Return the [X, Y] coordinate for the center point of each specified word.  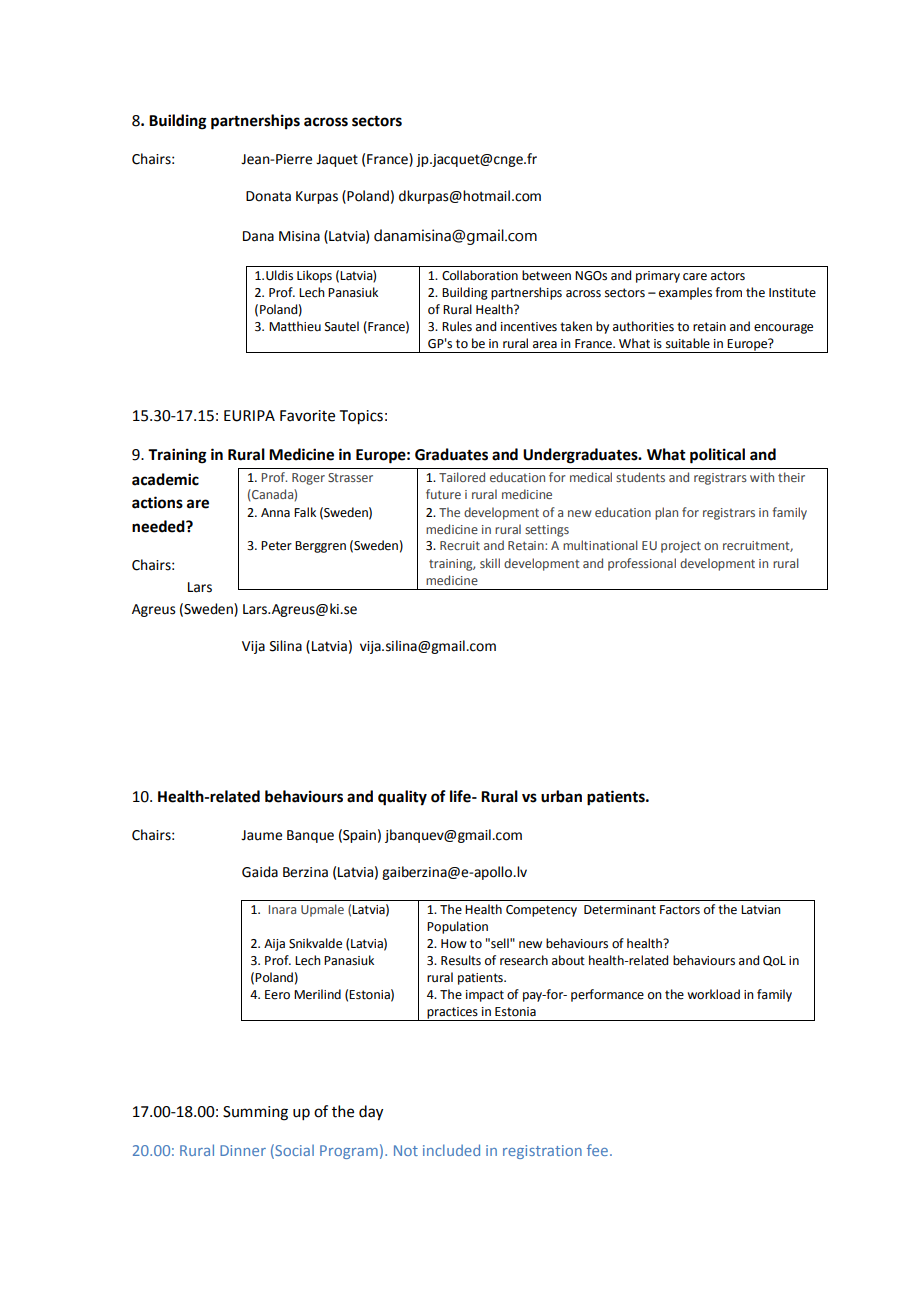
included [451, 1150]
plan [666, 513]
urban [561, 796]
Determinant [620, 910]
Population [457, 927]
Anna [275, 513]
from [728, 292]
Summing [255, 1113]
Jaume [261, 835]
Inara [282, 909]
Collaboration [480, 275]
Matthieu [295, 326]
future [443, 494]
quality [402, 798]
